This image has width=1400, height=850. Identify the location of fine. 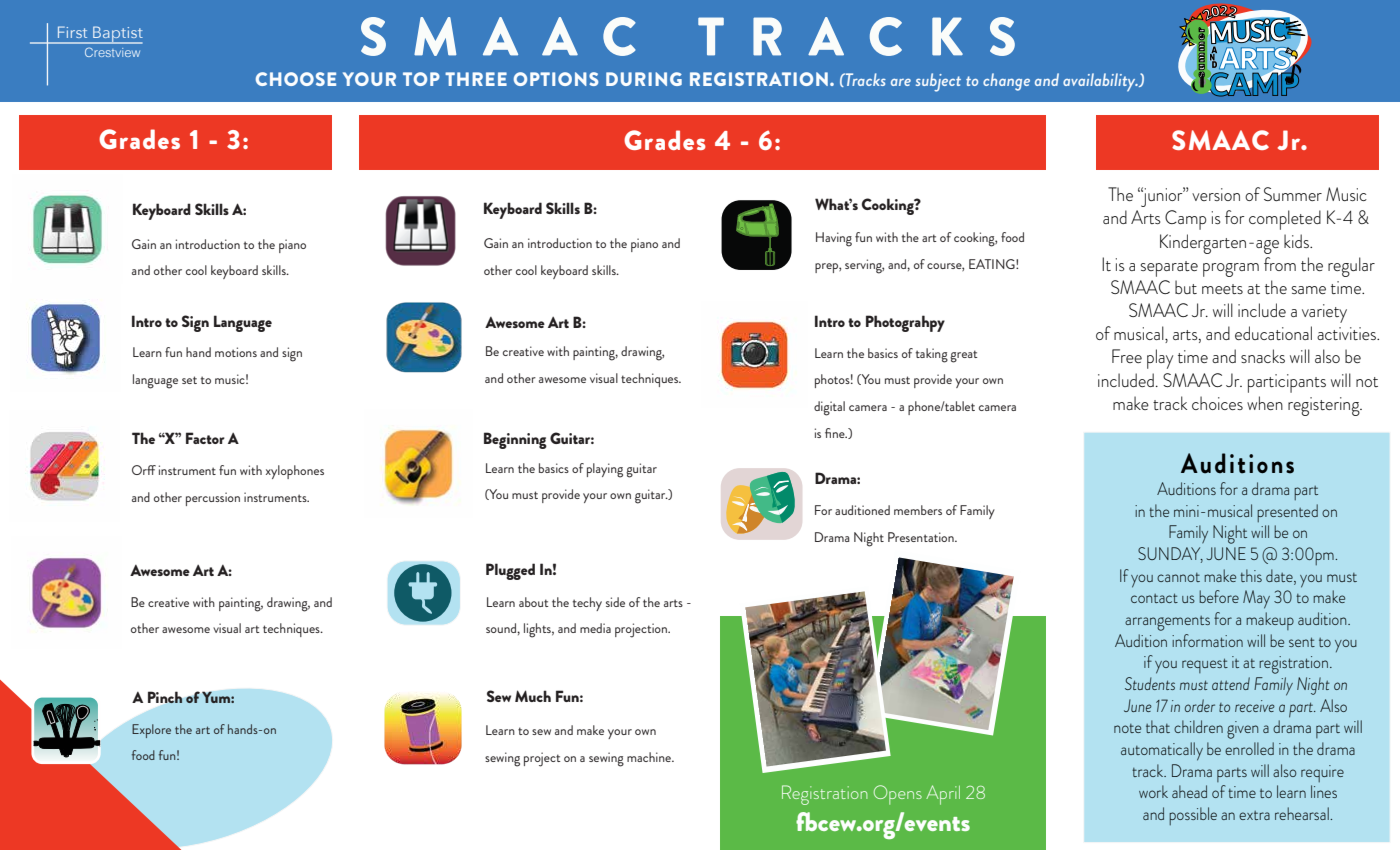
(836, 433).
